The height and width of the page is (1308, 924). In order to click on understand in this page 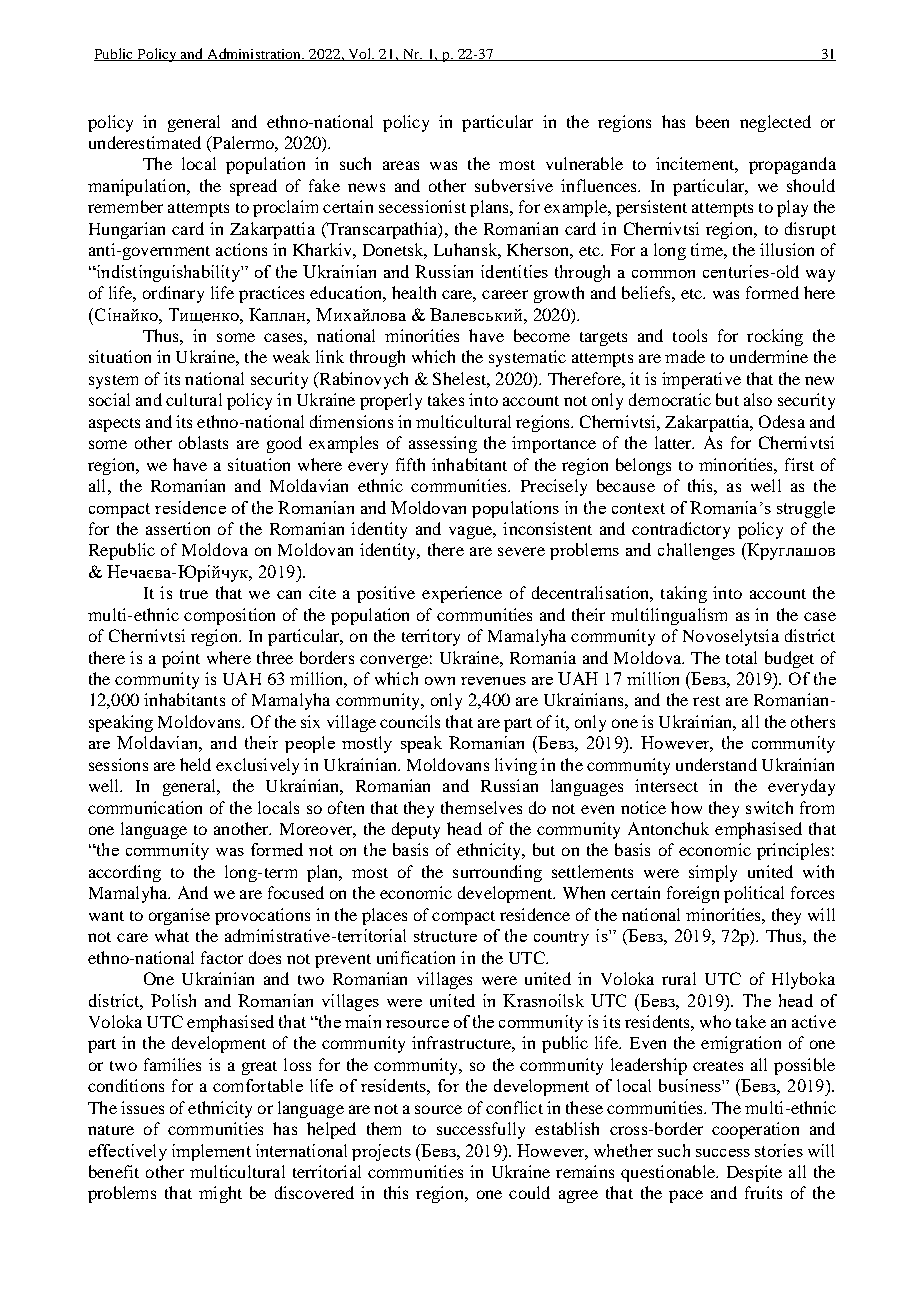, I will do `click(716, 764)`.
